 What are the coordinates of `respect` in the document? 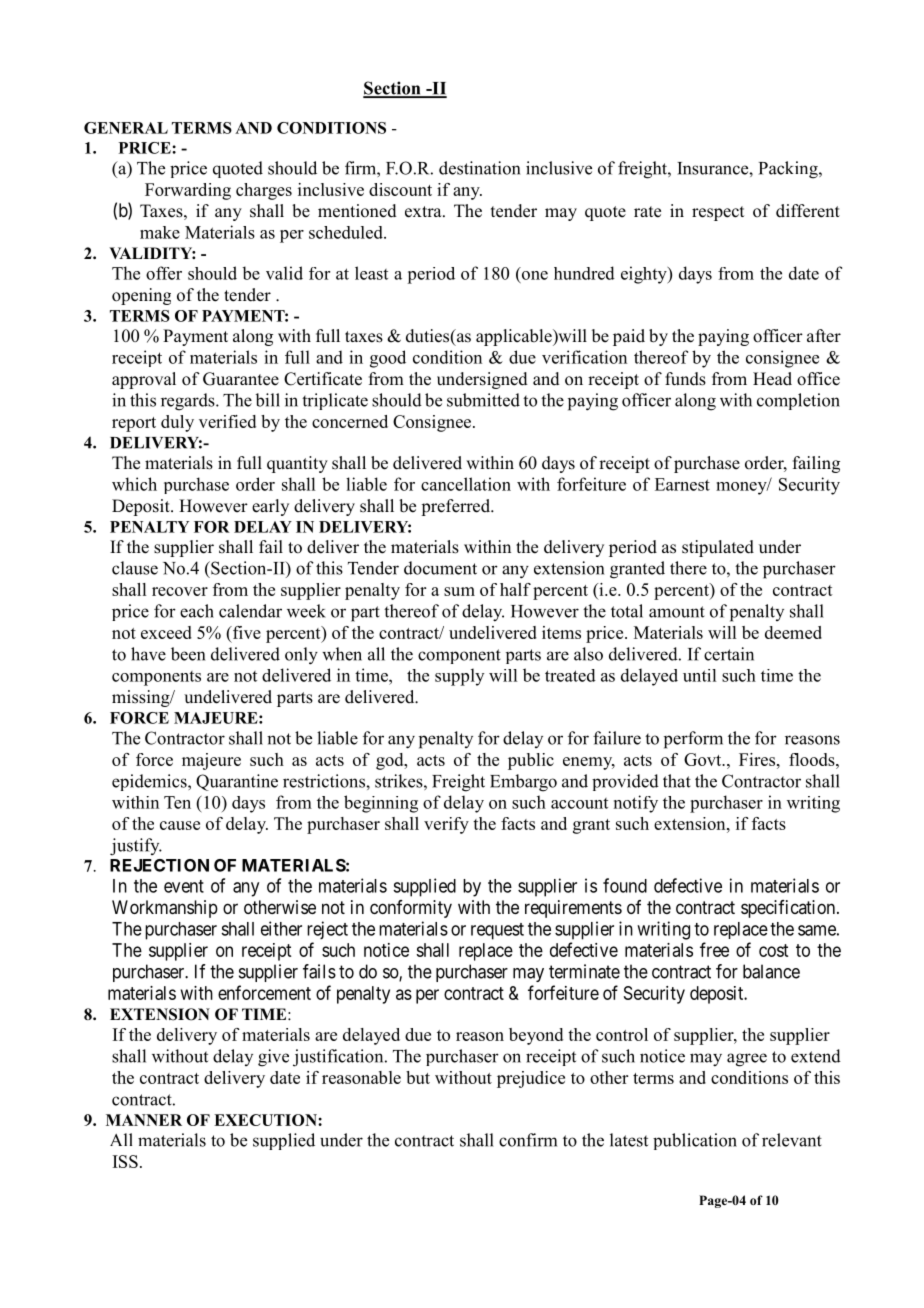 It's located at (718, 213).
